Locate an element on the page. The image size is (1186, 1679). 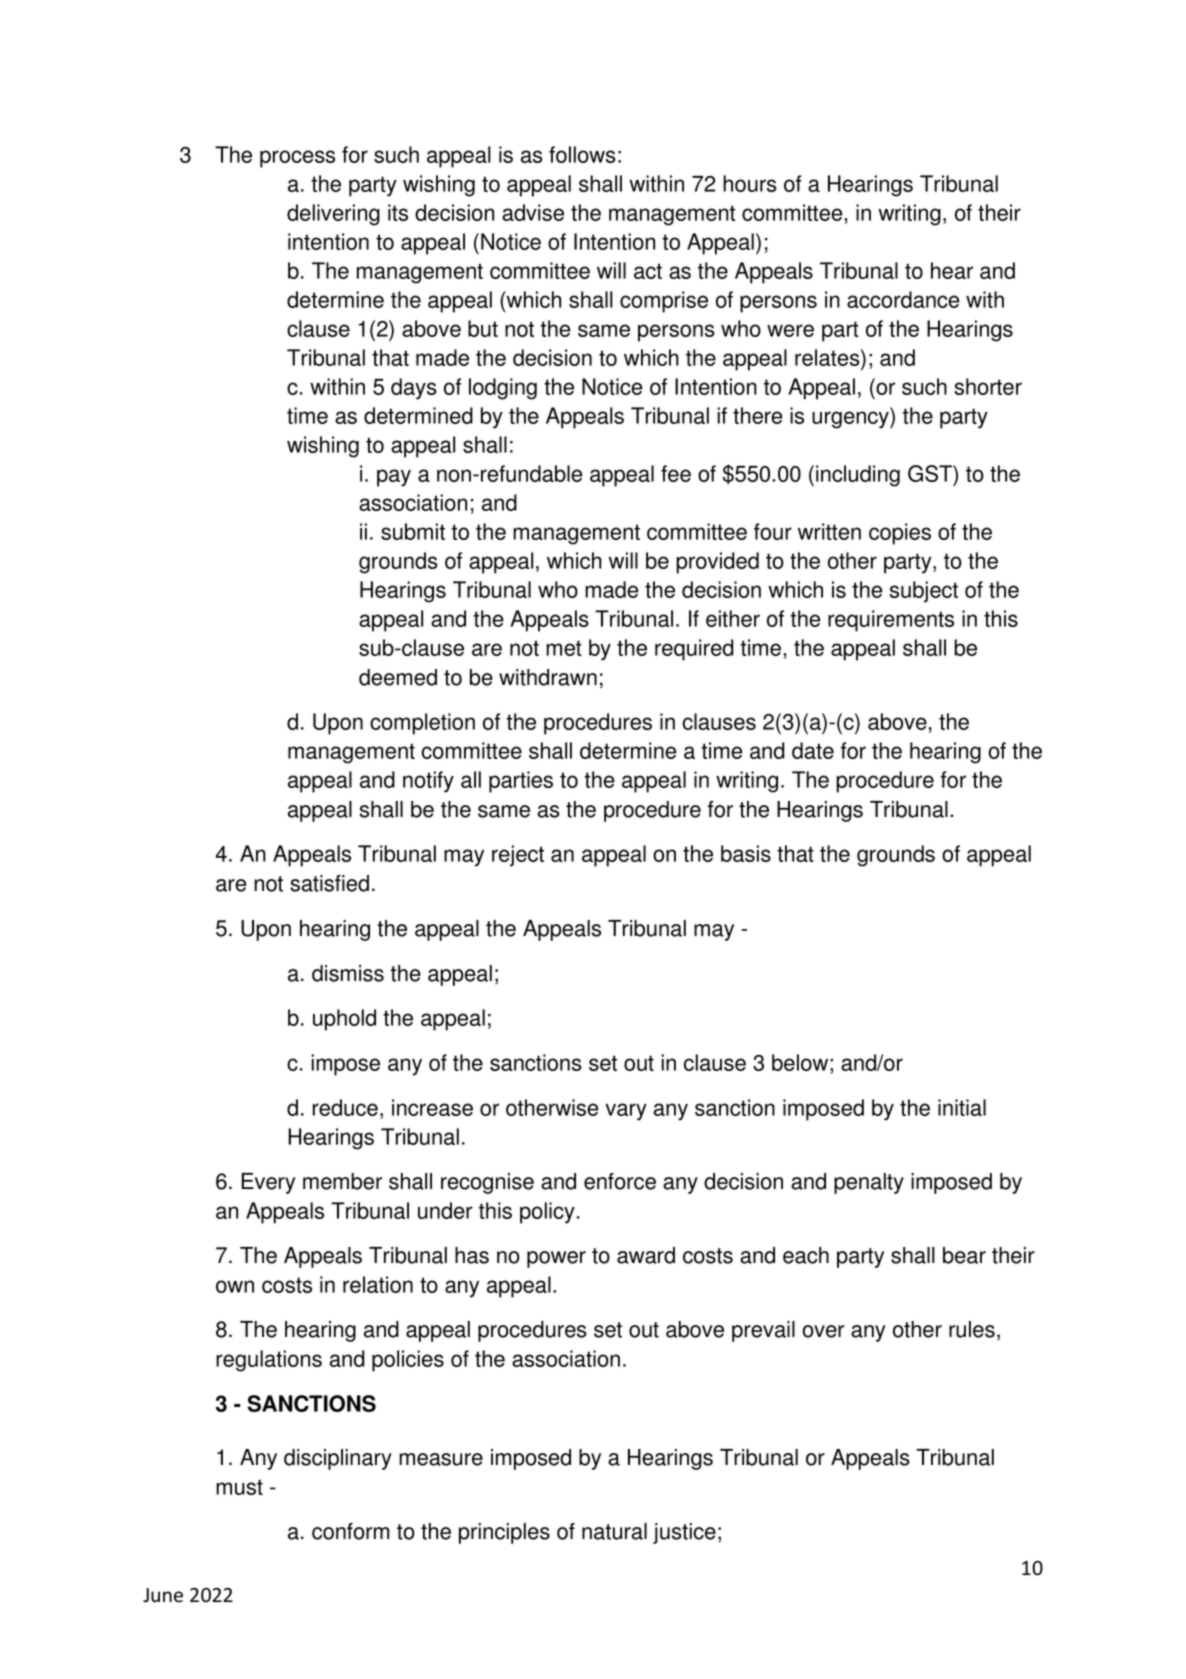
justice is located at coordinates (684, 1533).
